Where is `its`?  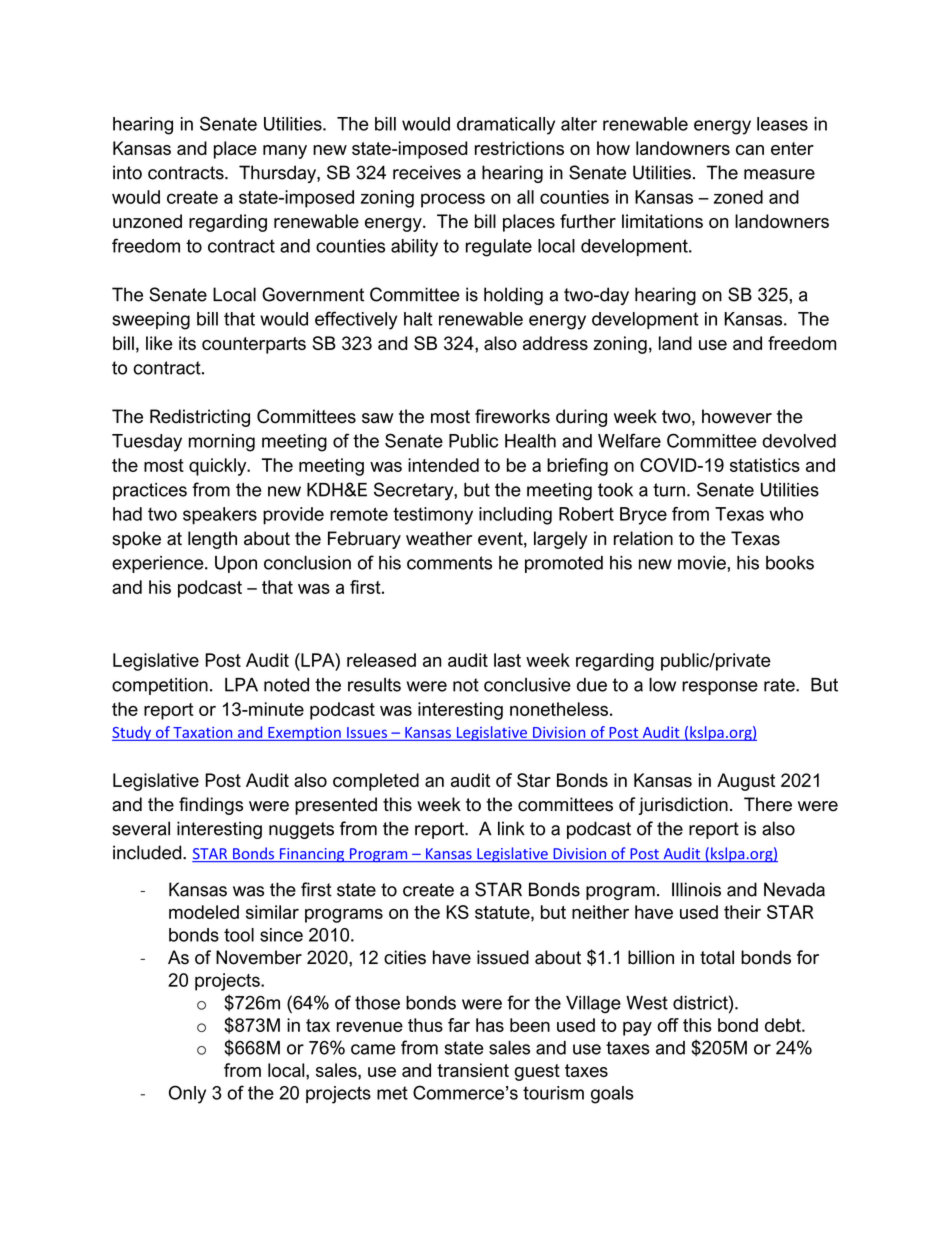 its is located at coordinates (187, 343).
